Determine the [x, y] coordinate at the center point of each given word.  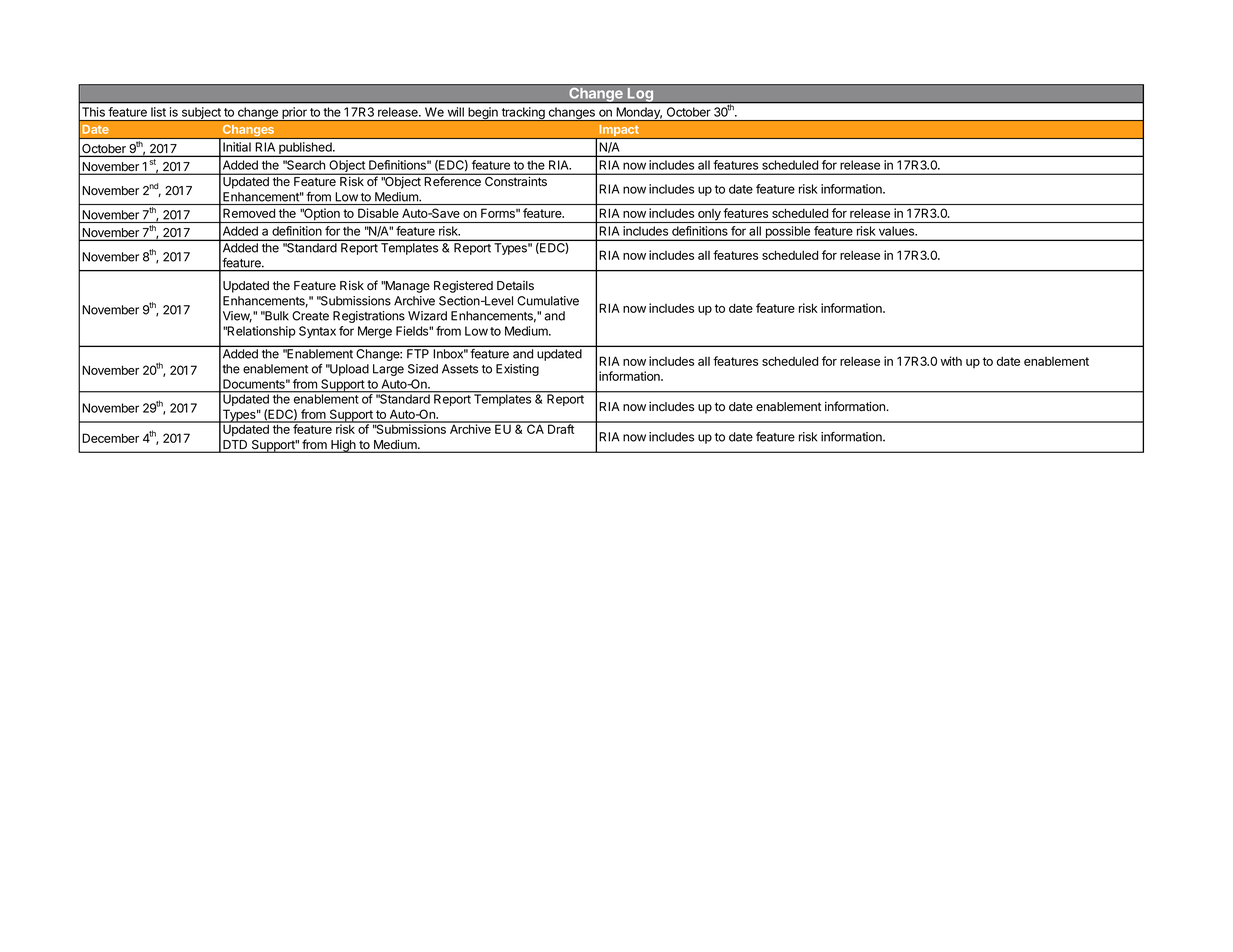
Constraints [516, 181]
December [110, 438]
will [456, 112]
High [343, 446]
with [951, 361]
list [158, 112]
